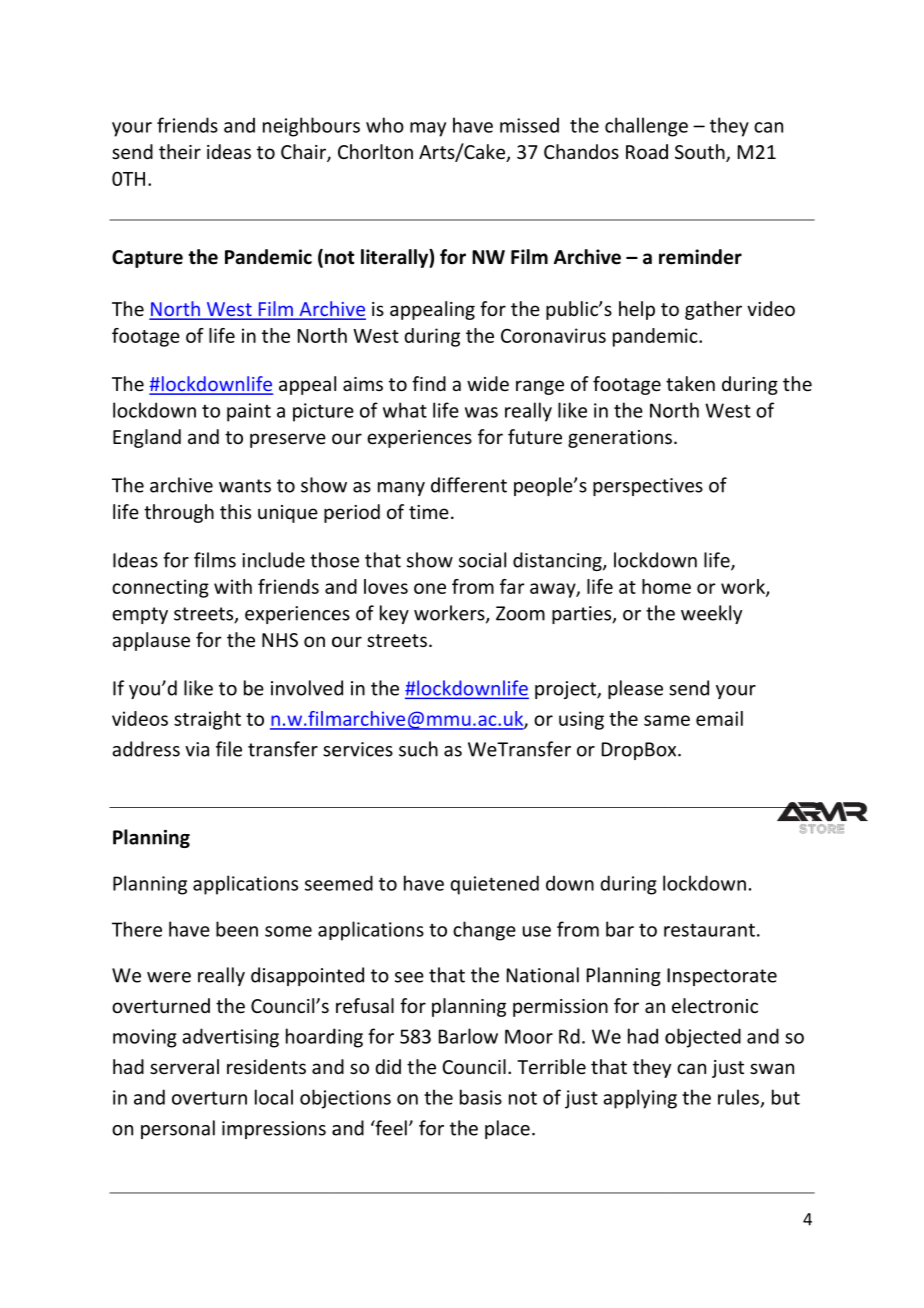 The image size is (924, 1308). I want to click on Road, so click(647, 151).
